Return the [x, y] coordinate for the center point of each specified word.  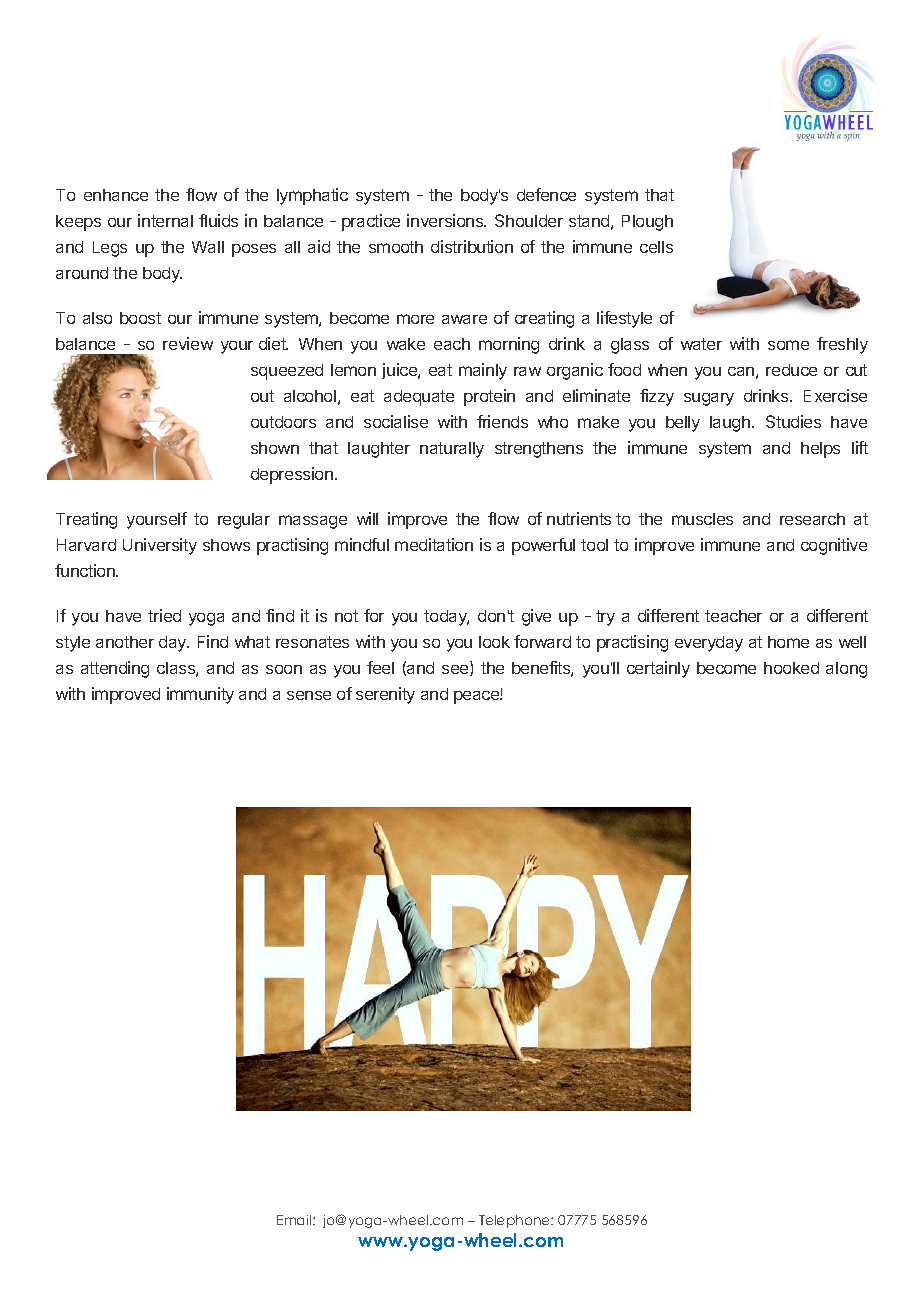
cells [656, 247]
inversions [446, 220]
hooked [791, 668]
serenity [385, 695]
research [812, 519]
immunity [200, 695]
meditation [434, 544]
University [160, 546]
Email [295, 1220]
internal [165, 220]
